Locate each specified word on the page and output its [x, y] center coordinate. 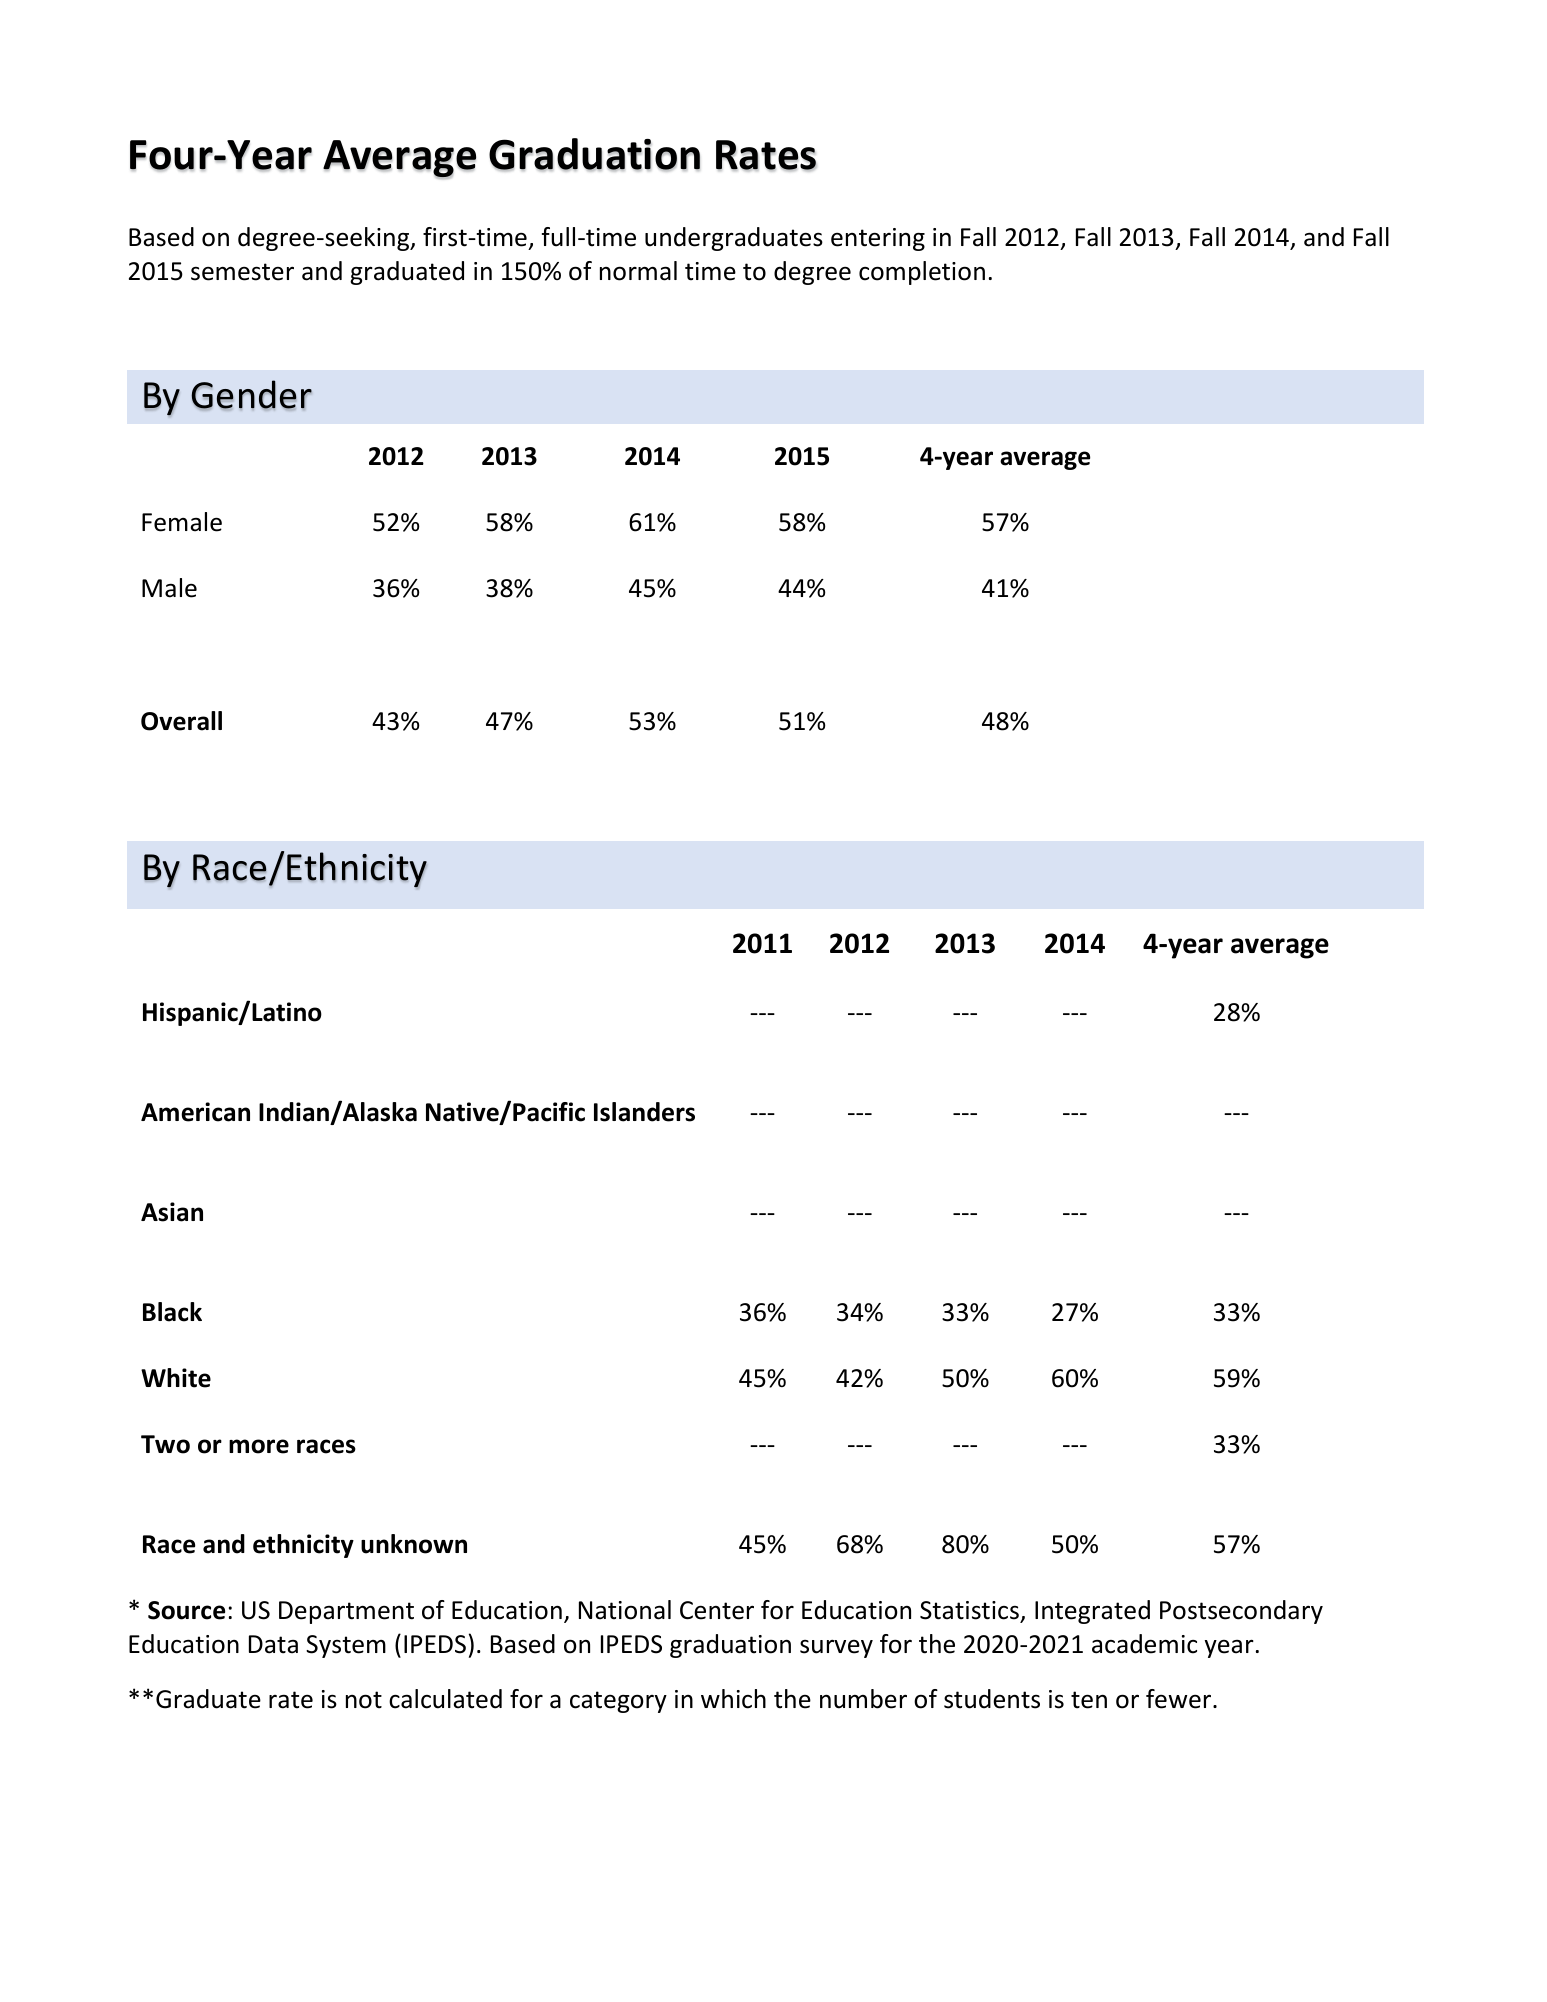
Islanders [644, 1112]
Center [717, 1610]
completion [922, 273]
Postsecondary [1241, 1612]
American [195, 1112]
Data [273, 1644]
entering [878, 239]
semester [242, 272]
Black [172, 1312]
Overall [181, 721]
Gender [251, 394]
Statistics [969, 1610]
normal [638, 271]
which [733, 1699]
